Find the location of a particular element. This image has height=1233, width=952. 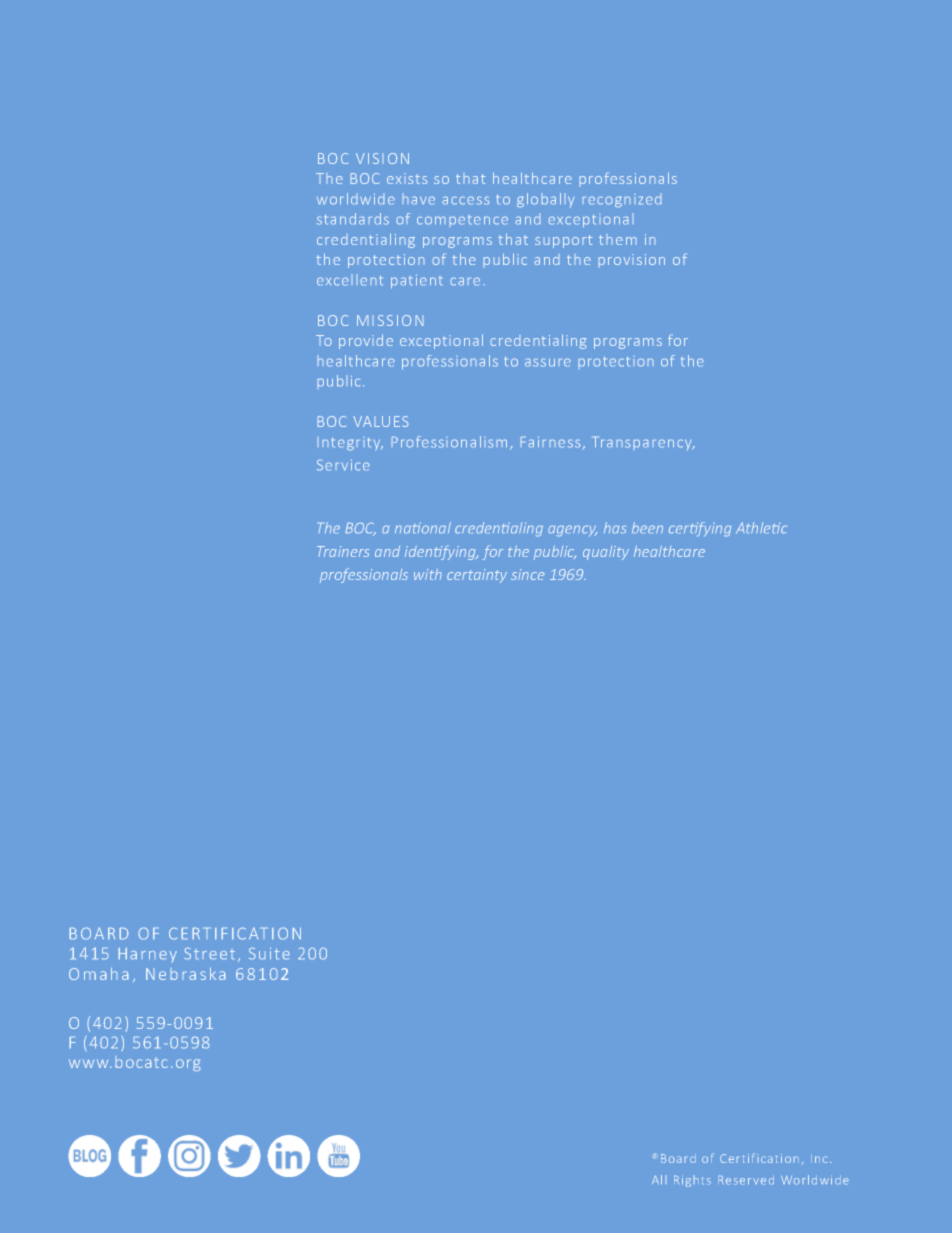

Rights is located at coordinates (692, 1181).
